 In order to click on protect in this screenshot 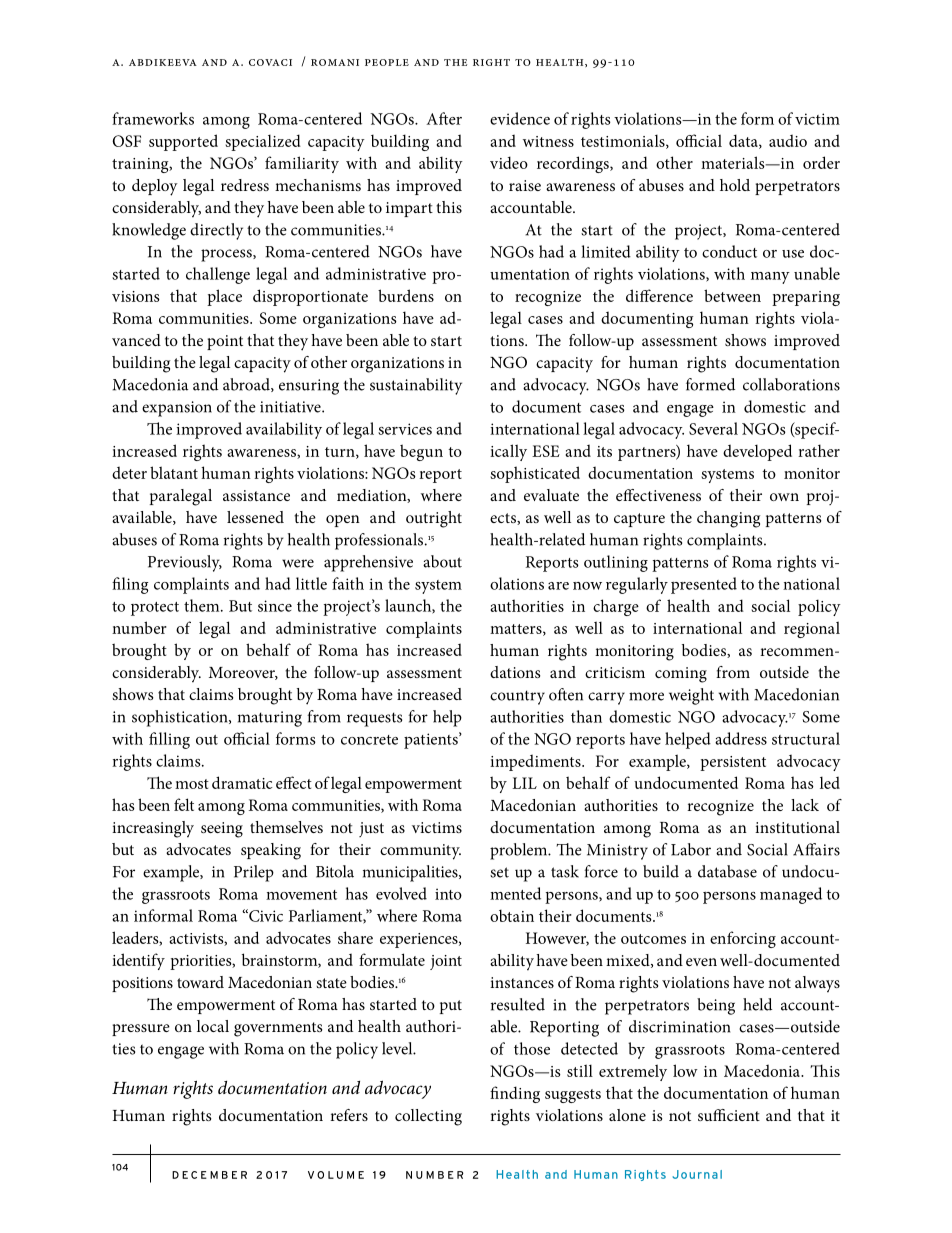, I will do `click(155, 609)`.
